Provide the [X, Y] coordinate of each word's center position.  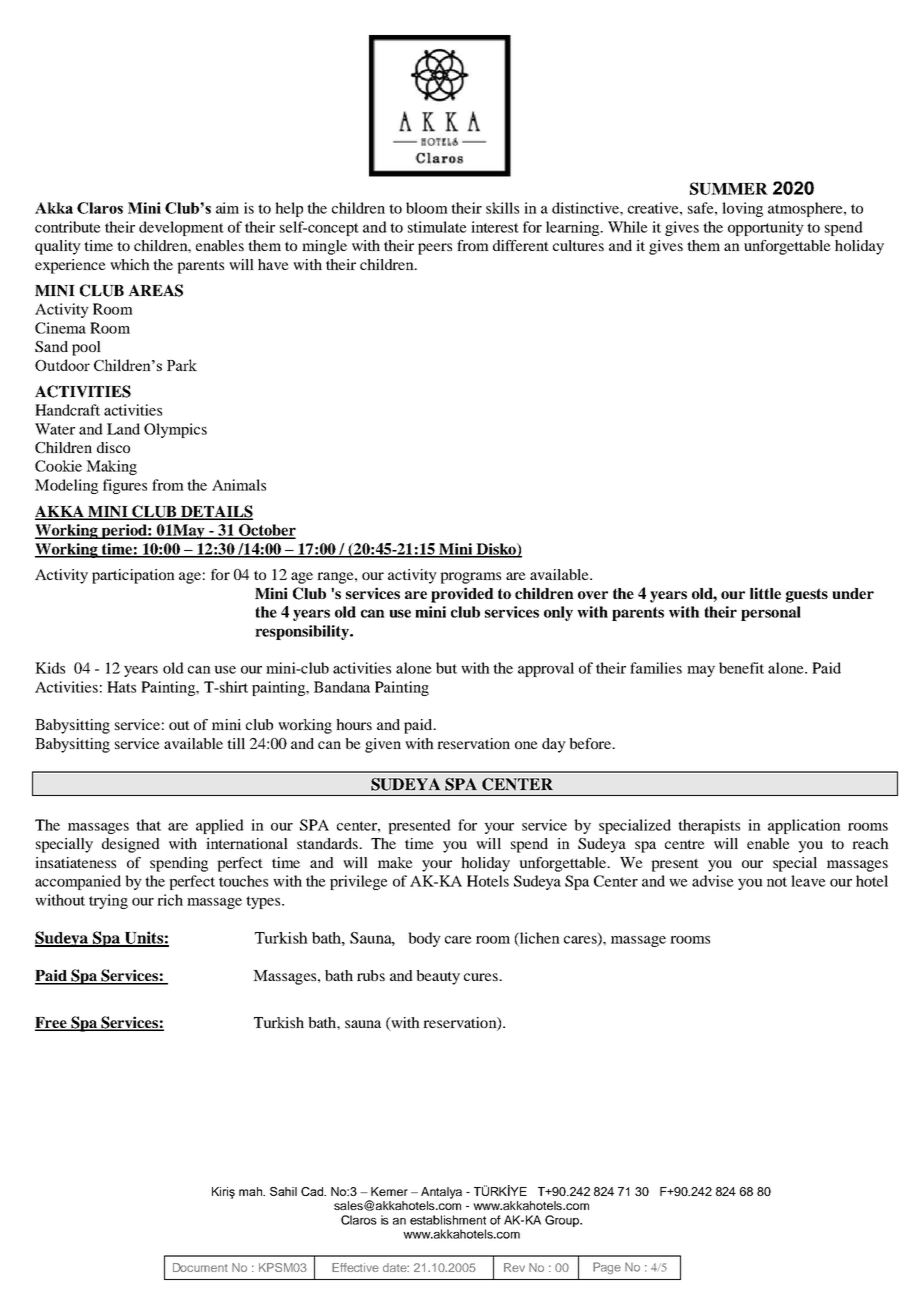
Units [143, 938]
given [383, 745]
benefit [741, 668]
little [765, 593]
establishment [448, 1220]
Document [200, 1267]
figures [125, 486]
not [777, 882]
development [181, 228]
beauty [438, 977]
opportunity [766, 228]
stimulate [437, 227]
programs [470, 578]
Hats [121, 687]
